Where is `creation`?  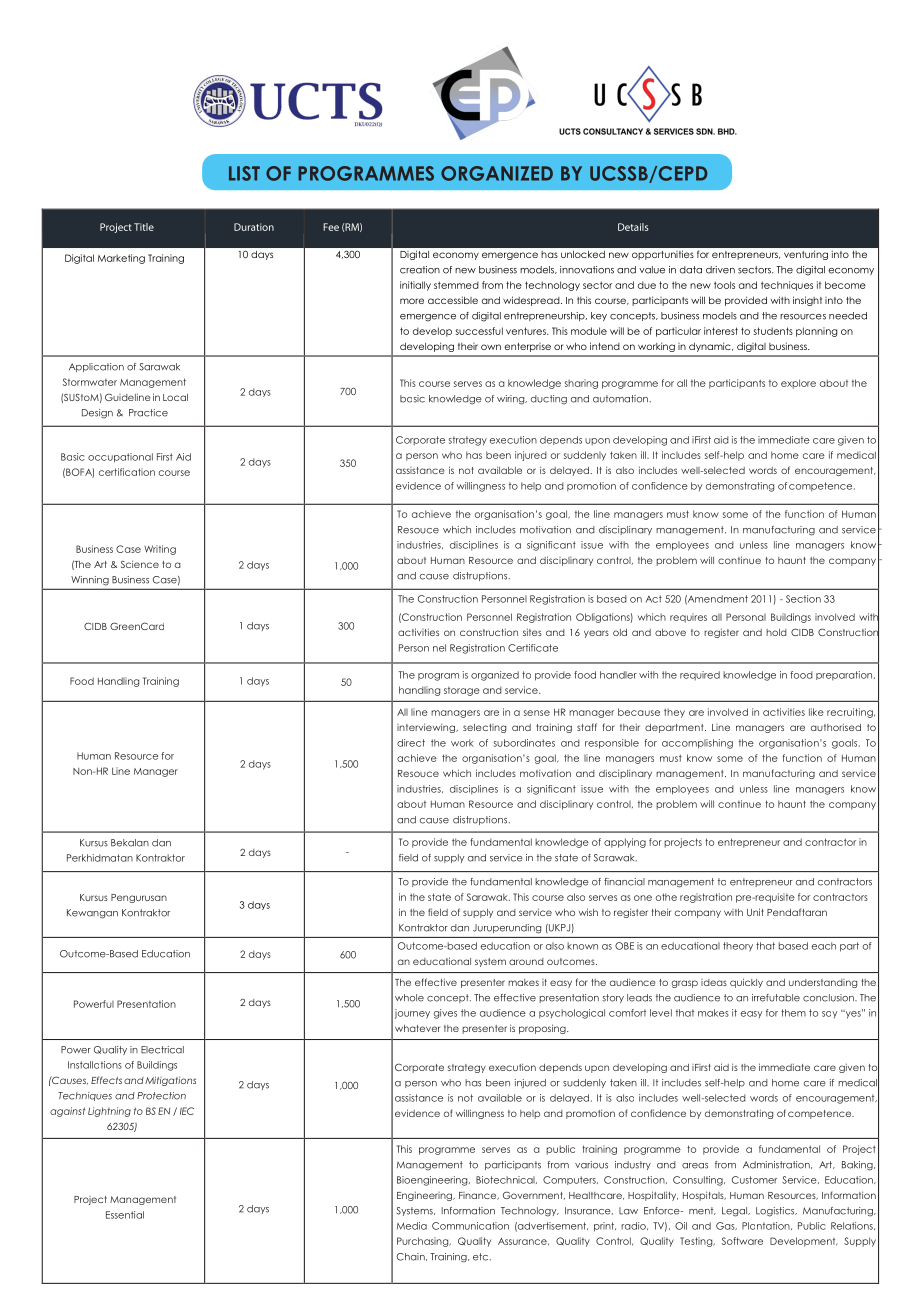
creation is located at coordinates (420, 270).
